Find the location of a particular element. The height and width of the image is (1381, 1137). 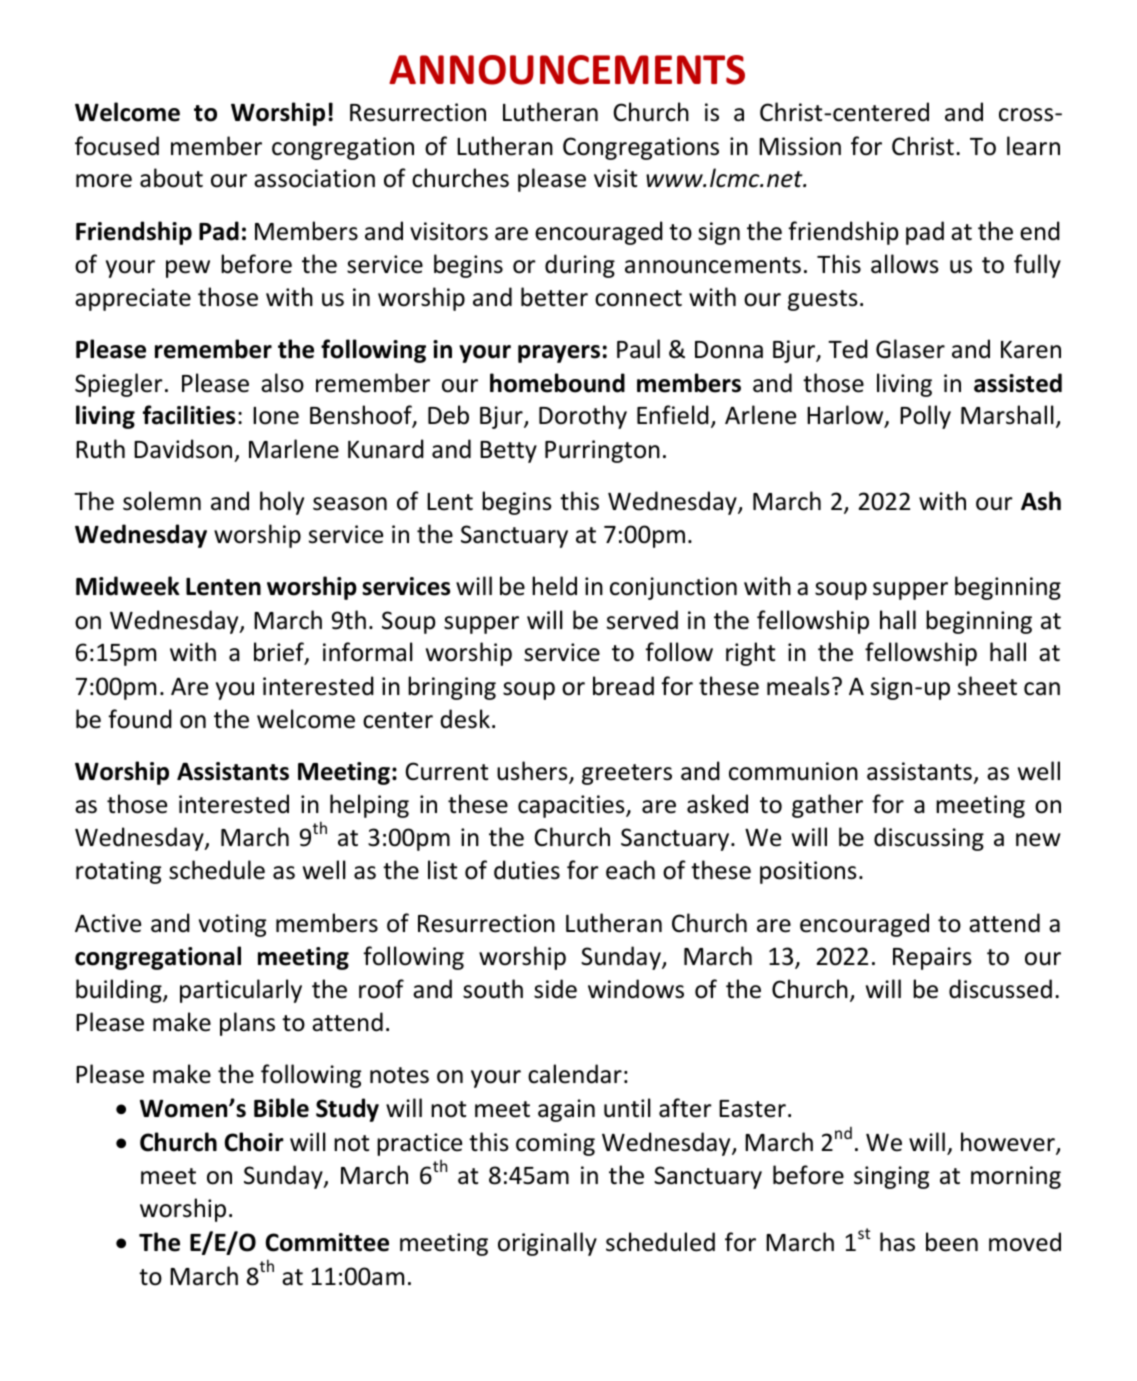

sheet is located at coordinates (987, 686).
